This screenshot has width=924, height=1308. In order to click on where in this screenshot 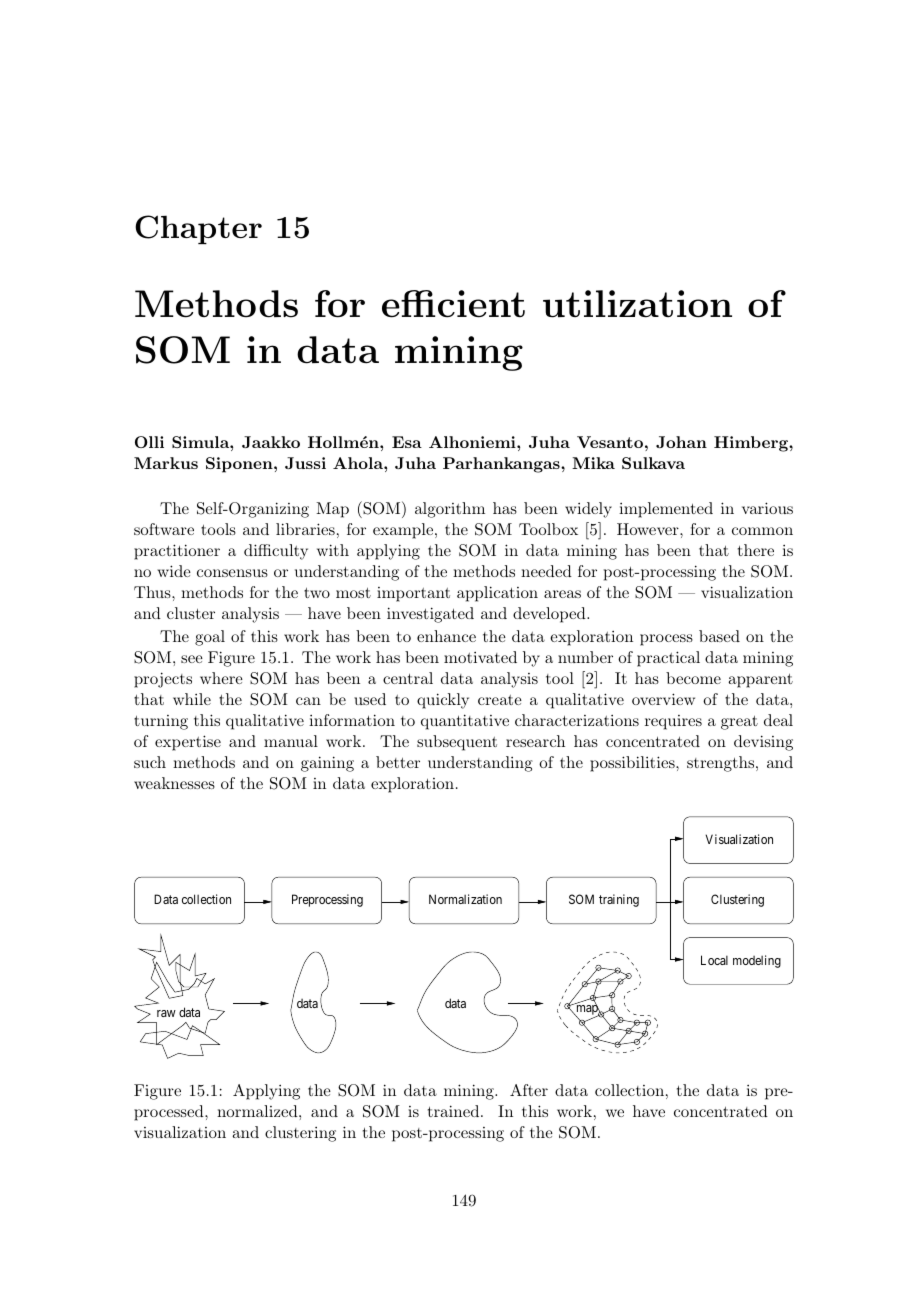, I will do `click(221, 678)`.
